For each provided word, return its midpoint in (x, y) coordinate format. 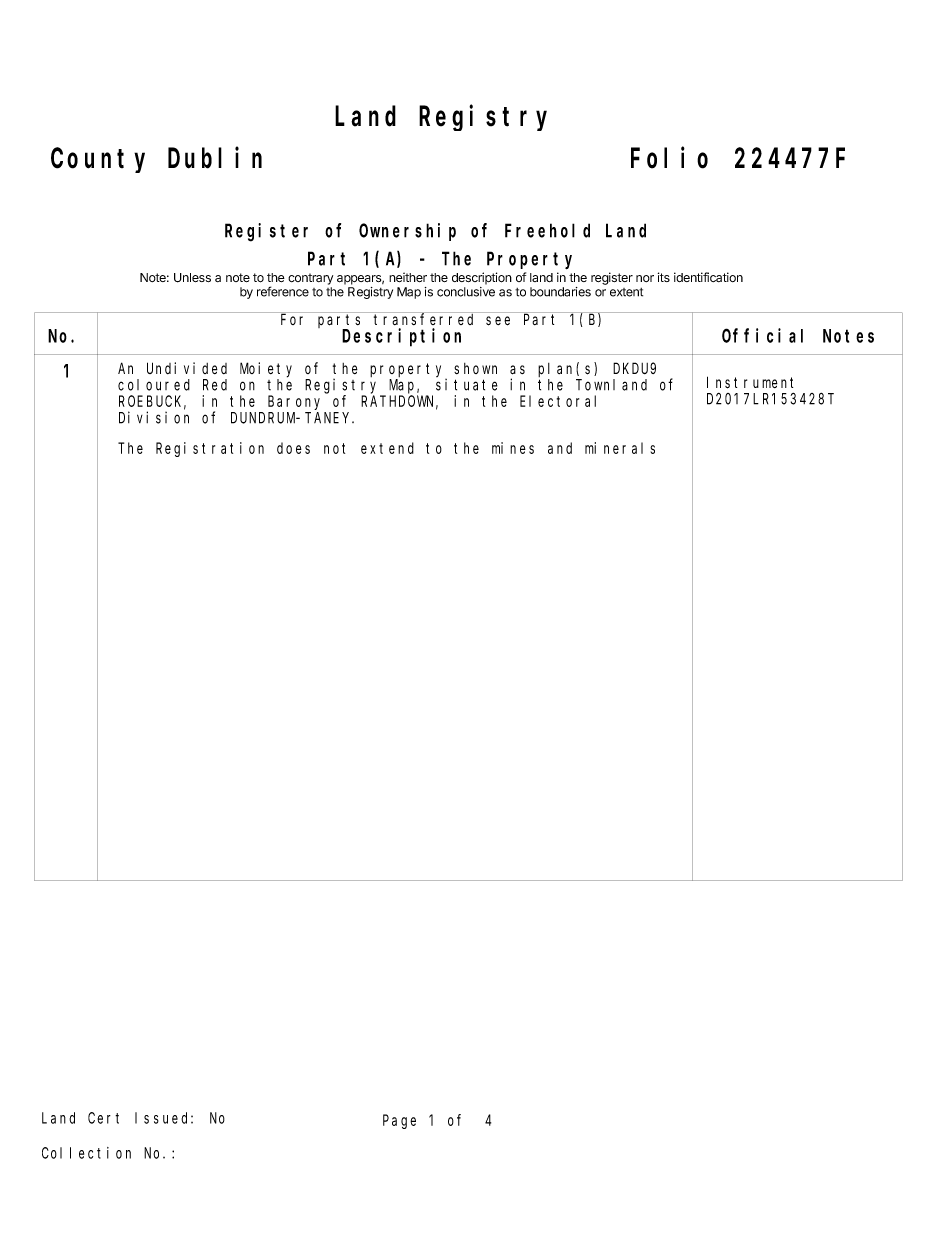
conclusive (466, 292)
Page (399, 1122)
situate (467, 385)
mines (513, 448)
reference (283, 291)
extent (626, 292)
